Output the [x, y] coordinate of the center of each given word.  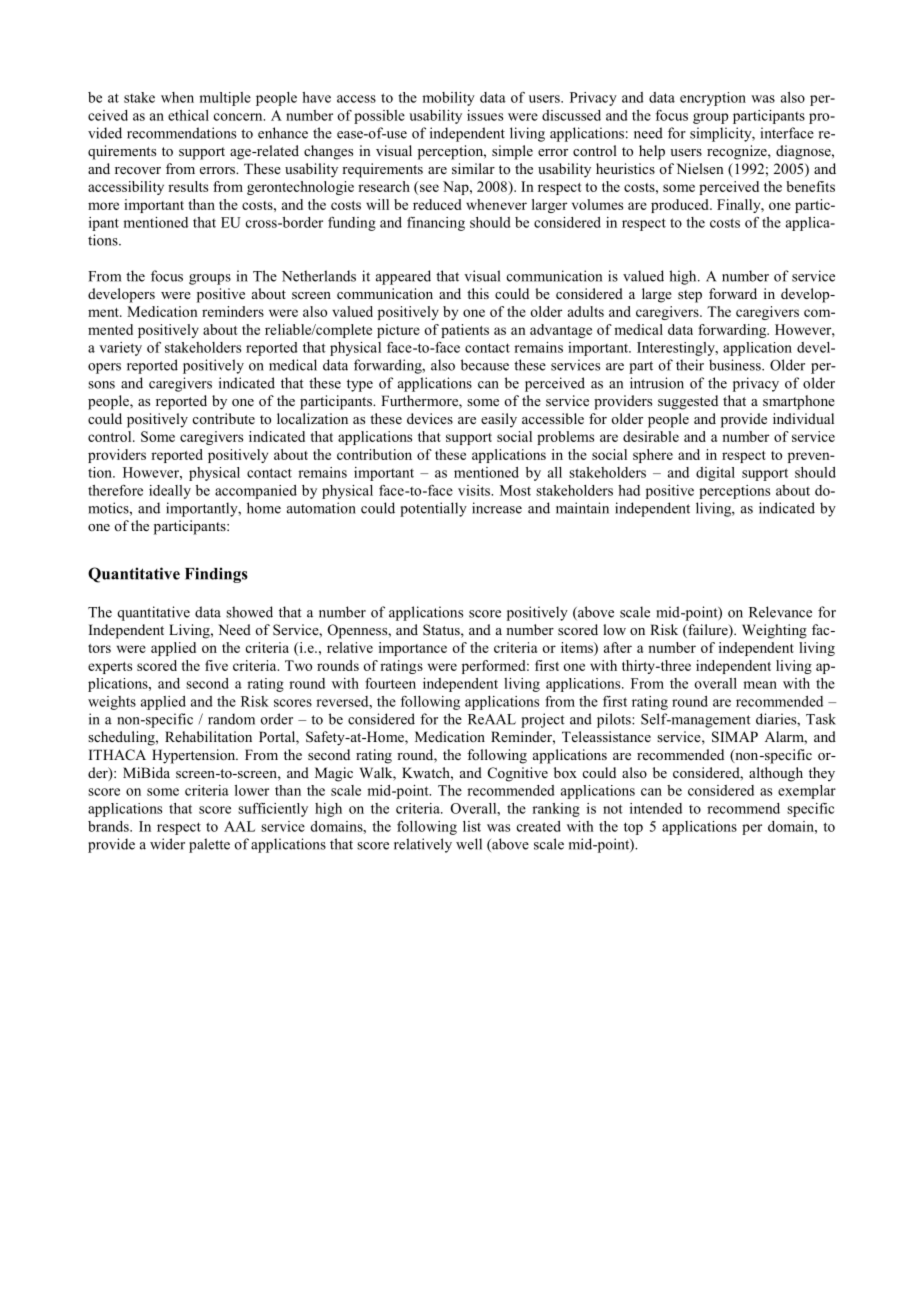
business [736, 365]
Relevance [780, 612]
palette [209, 845]
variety [120, 349]
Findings [216, 575]
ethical [188, 115]
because [485, 365]
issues [485, 115]
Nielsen [700, 168]
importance [413, 649]
